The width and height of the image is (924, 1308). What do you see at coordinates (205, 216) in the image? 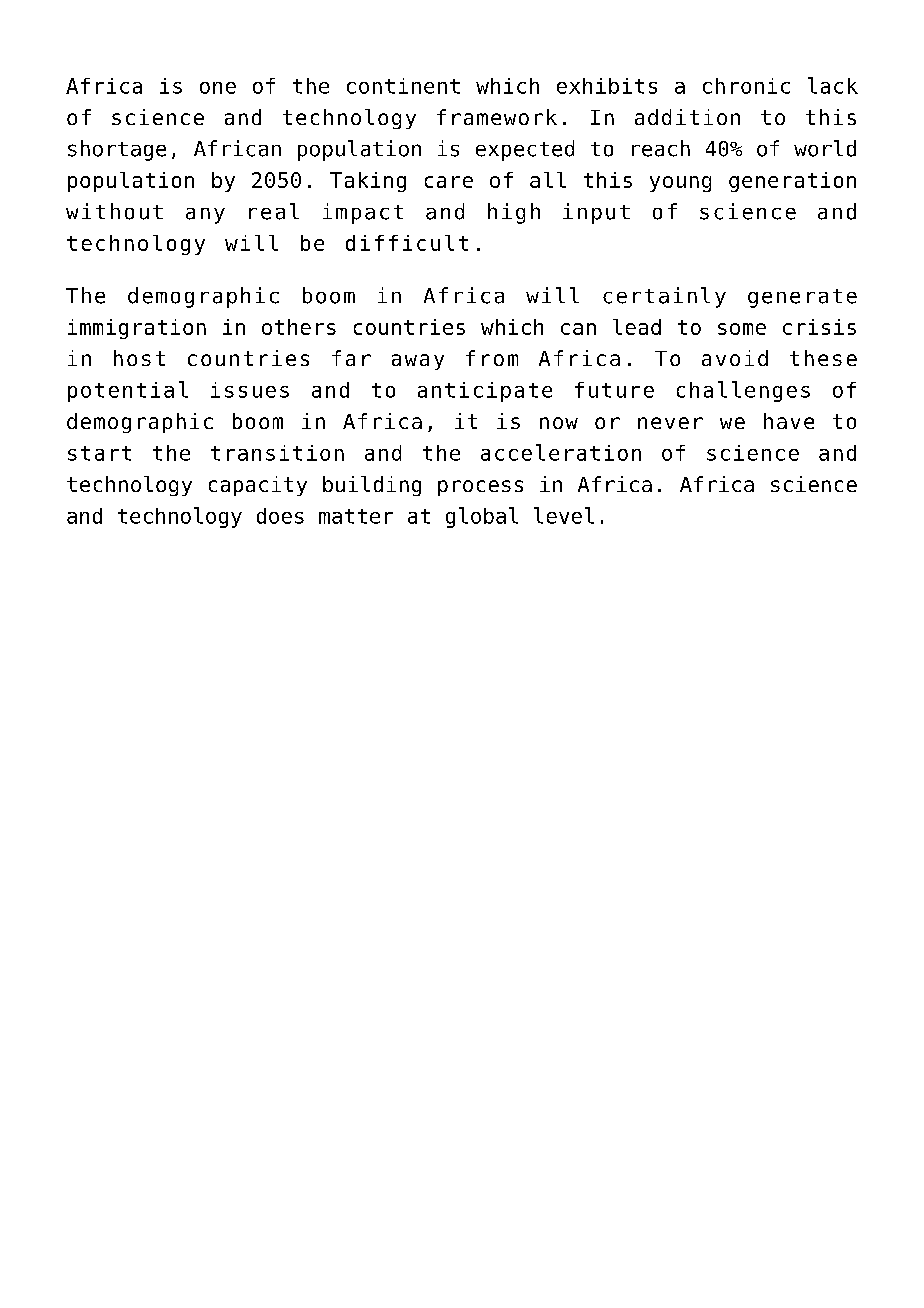
I see `any` at bounding box center [205, 216].
